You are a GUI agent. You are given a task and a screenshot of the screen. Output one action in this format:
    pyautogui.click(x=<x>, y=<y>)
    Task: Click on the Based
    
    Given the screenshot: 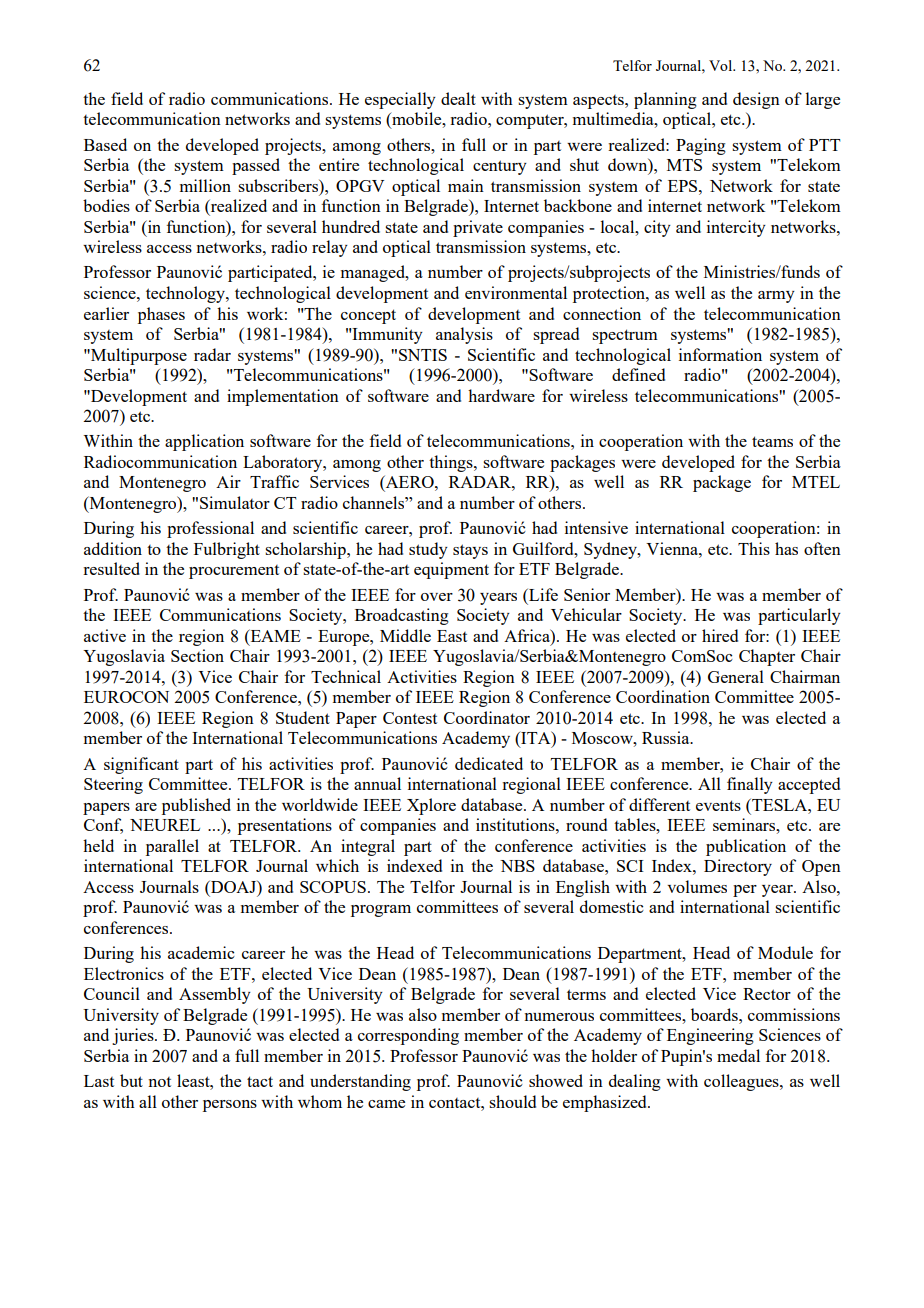 What is the action you would take?
    pyautogui.click(x=105, y=144)
